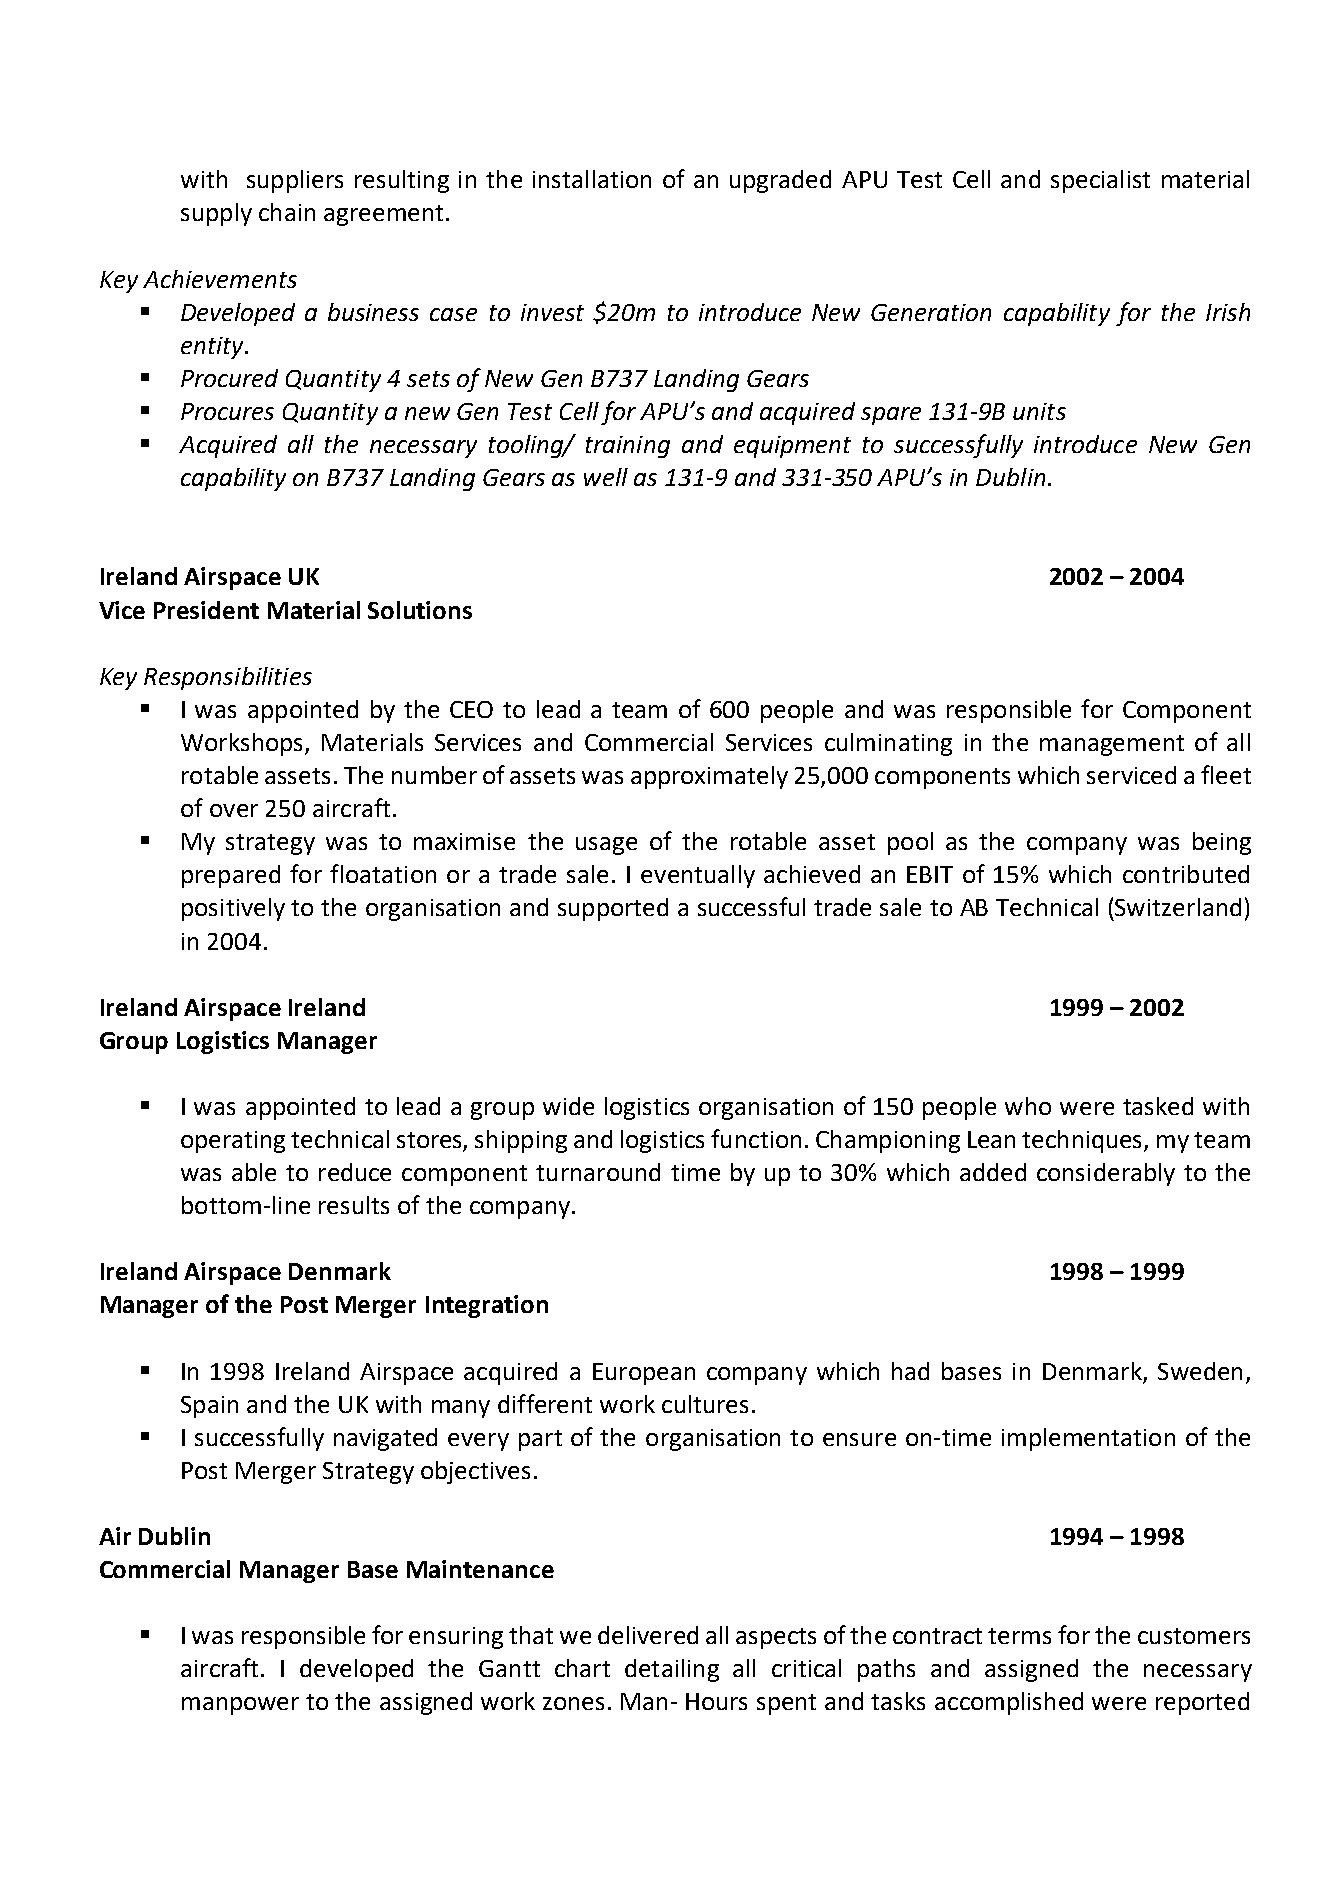 This document has width=1344, height=1902. I want to click on manpower, so click(240, 1706).
